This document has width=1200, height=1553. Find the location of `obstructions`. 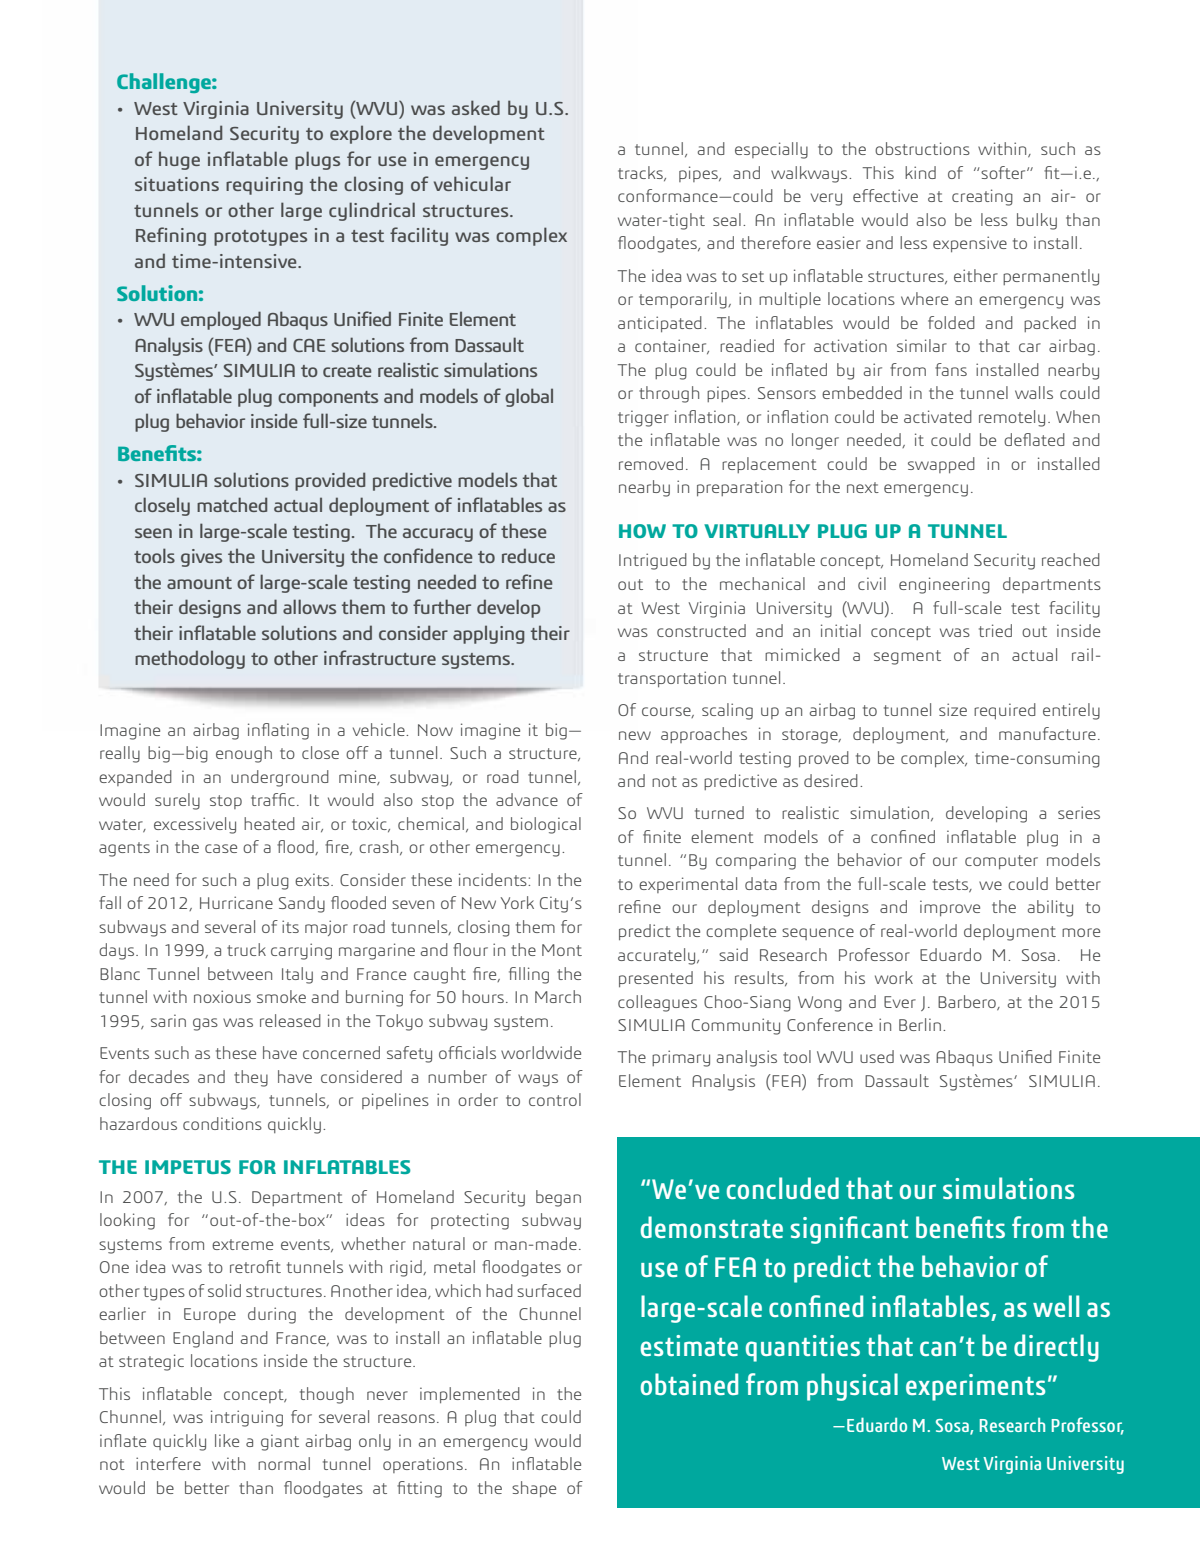

obstructions is located at coordinates (922, 148).
